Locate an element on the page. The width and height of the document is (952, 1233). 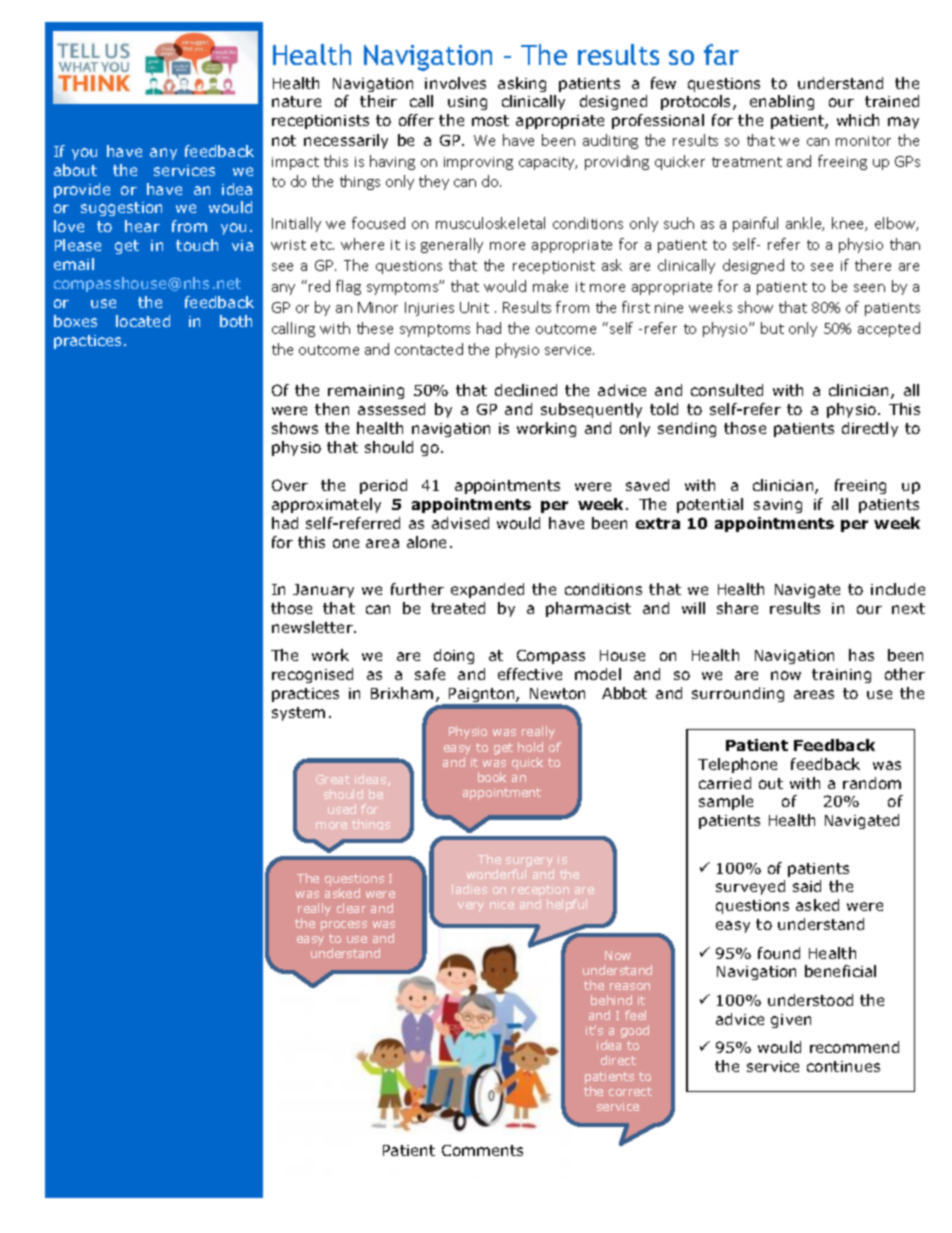
expanded is located at coordinates (487, 590).
